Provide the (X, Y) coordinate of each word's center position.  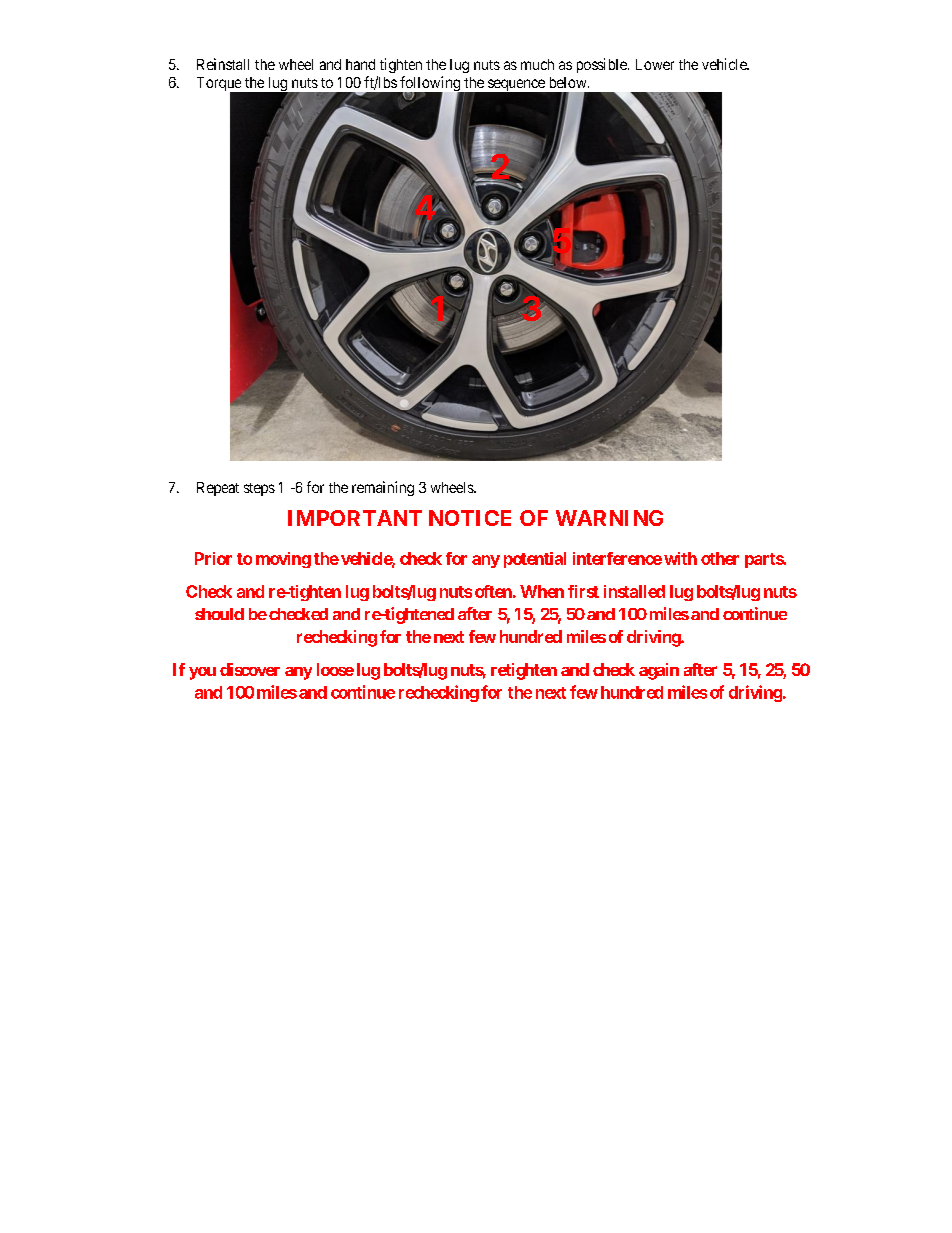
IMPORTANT (355, 518)
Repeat (218, 489)
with (680, 558)
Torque (220, 85)
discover (250, 669)
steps (259, 489)
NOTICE (470, 518)
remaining (383, 488)
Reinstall (223, 64)
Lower (655, 64)
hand (360, 64)
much (537, 64)
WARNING (609, 518)
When (542, 591)
